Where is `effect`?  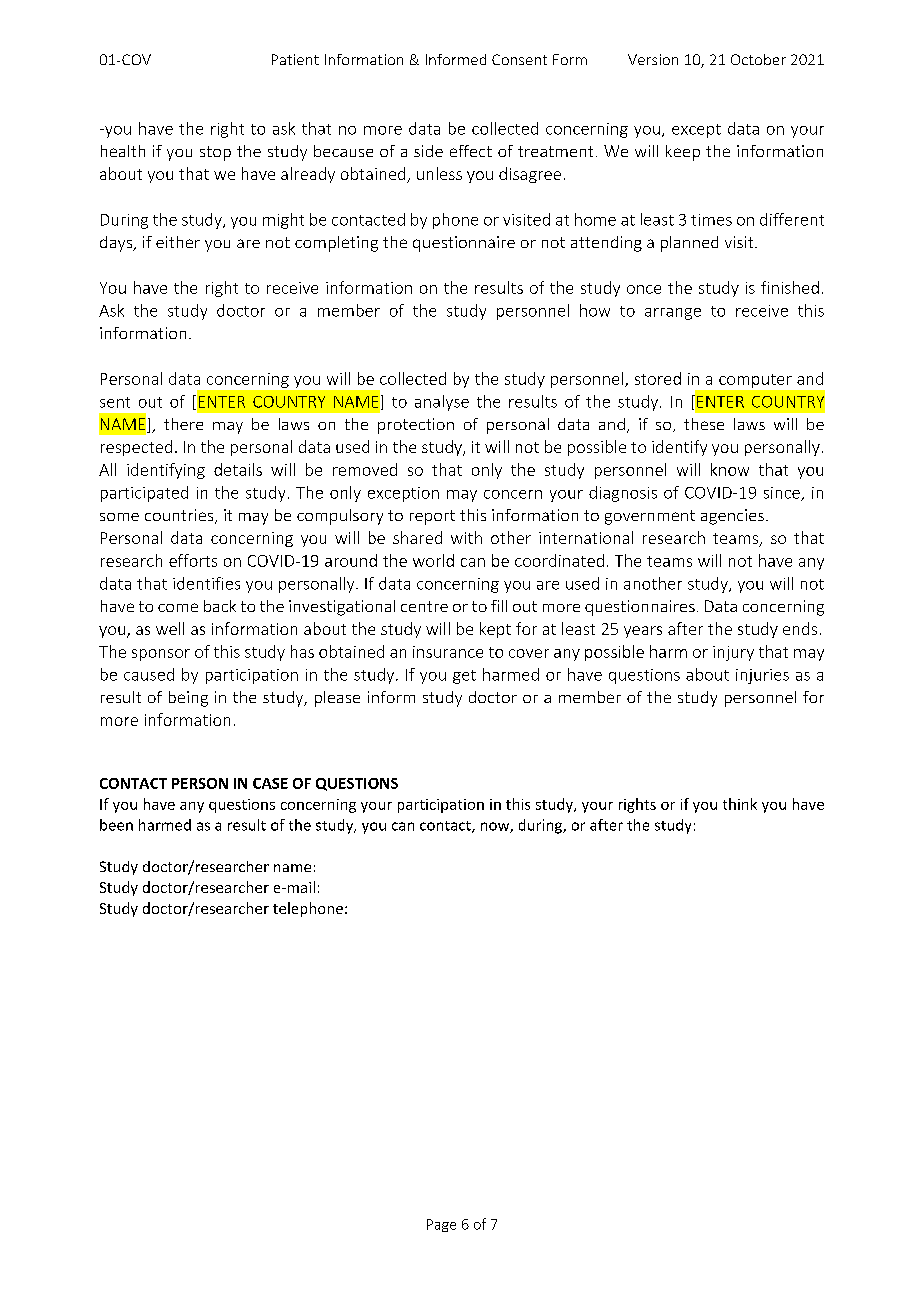
effect is located at coordinates (471, 151).
